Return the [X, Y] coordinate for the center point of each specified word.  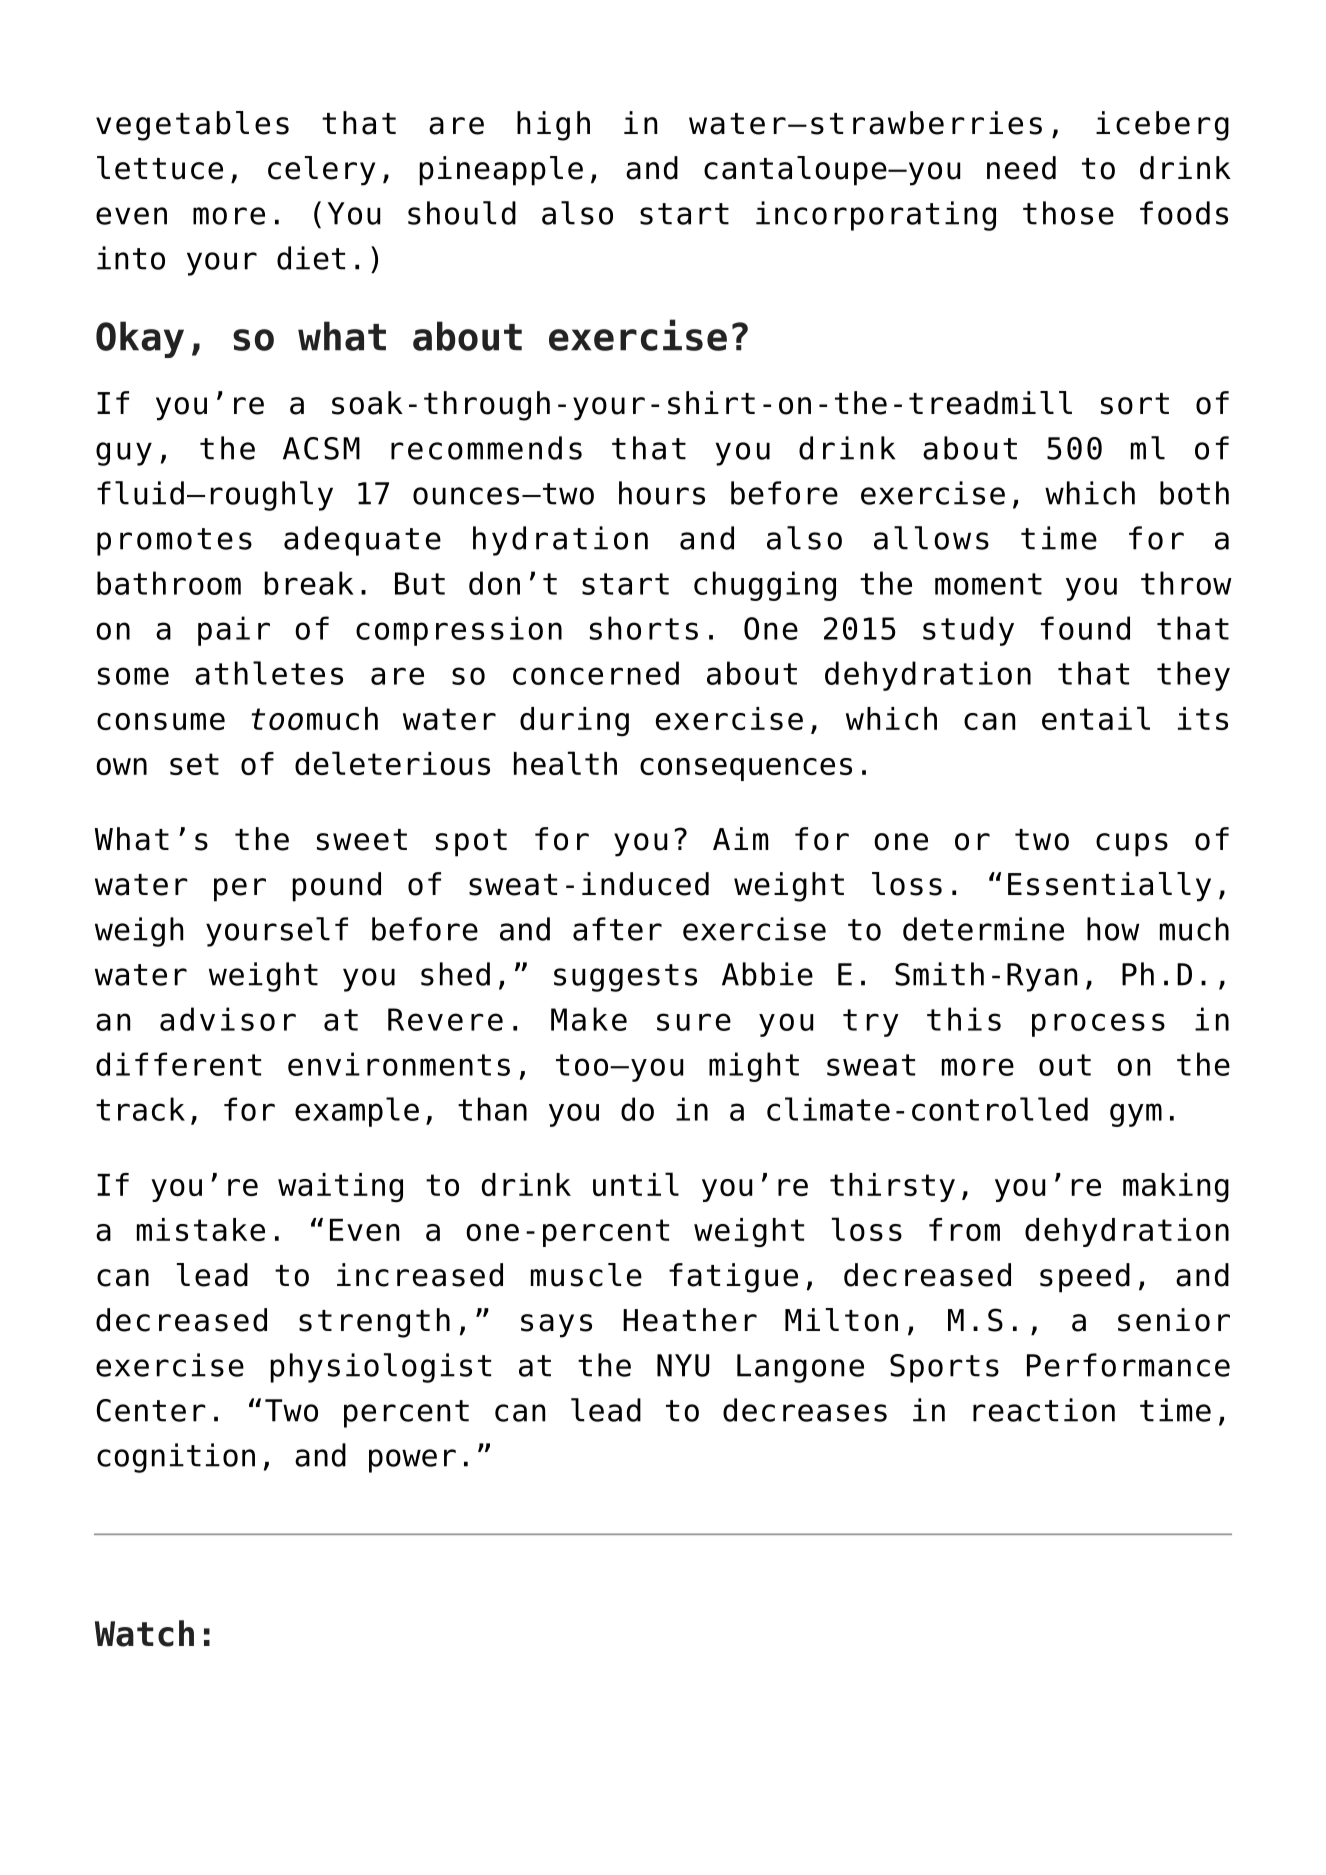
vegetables [192, 126]
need [1021, 168]
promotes [174, 542]
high [553, 126]
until [636, 1184]
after [617, 929]
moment [988, 584]
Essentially [1109, 887]
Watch [144, 1633]
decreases [805, 1410]
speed [1085, 1278]
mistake [201, 1229]
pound [336, 887]
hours [662, 493]
